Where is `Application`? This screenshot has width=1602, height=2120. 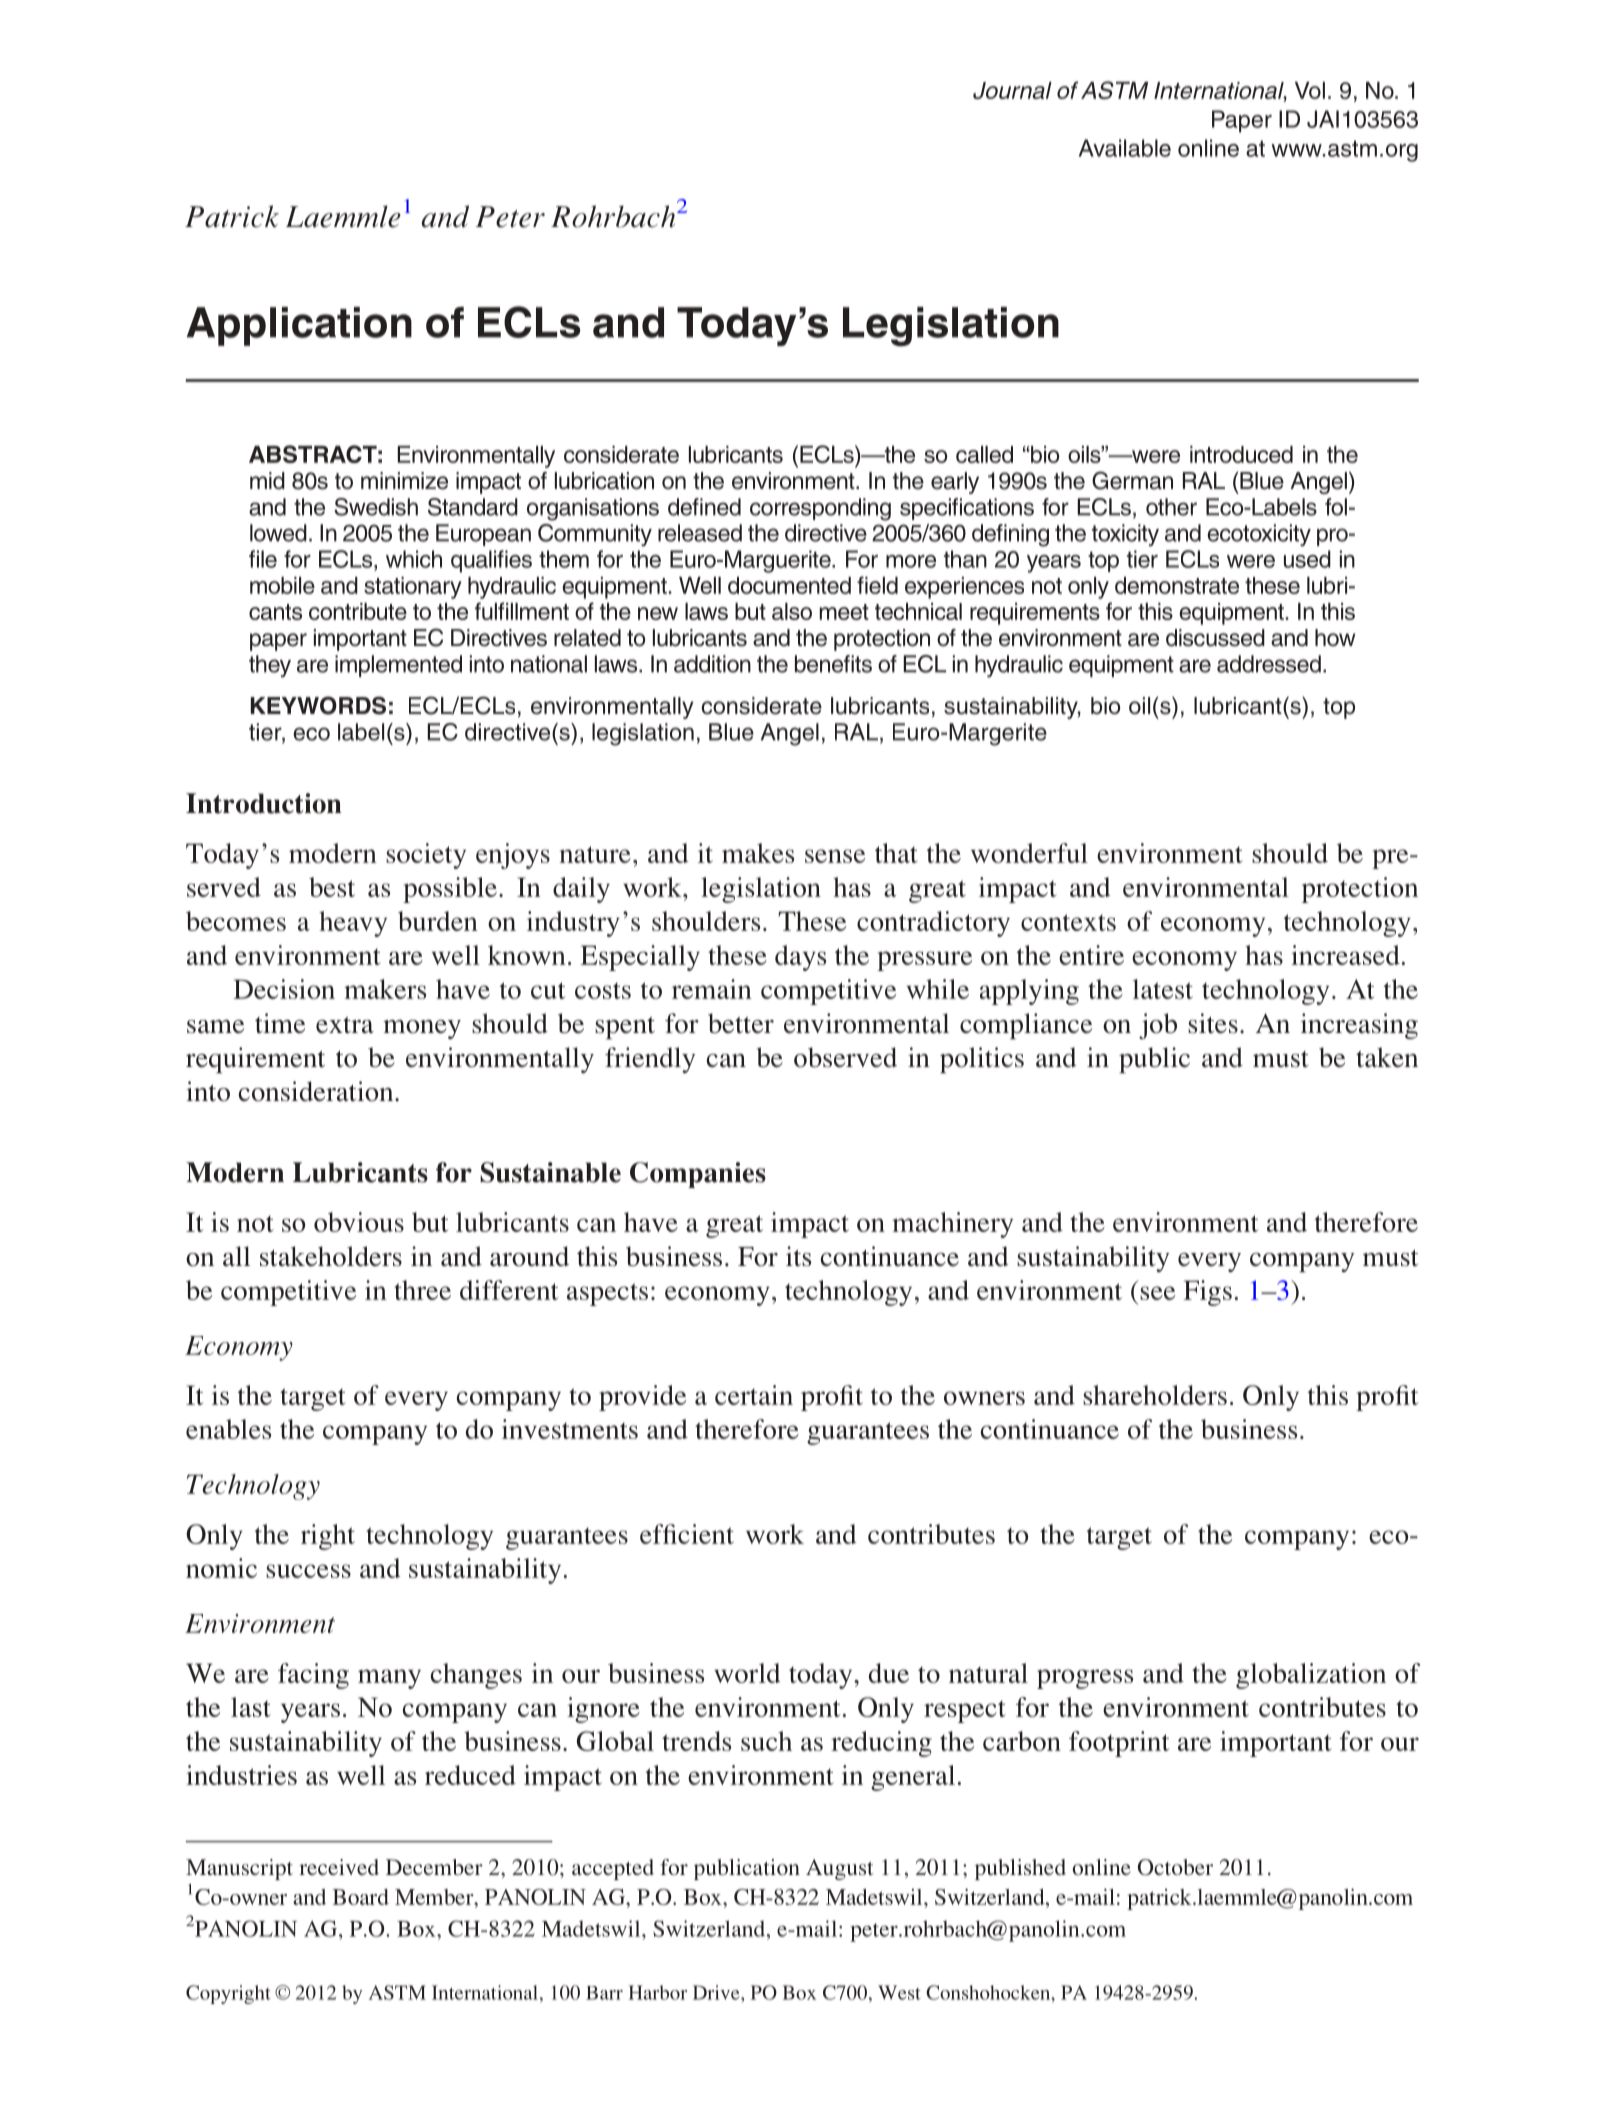
Application is located at coordinates (299, 326).
